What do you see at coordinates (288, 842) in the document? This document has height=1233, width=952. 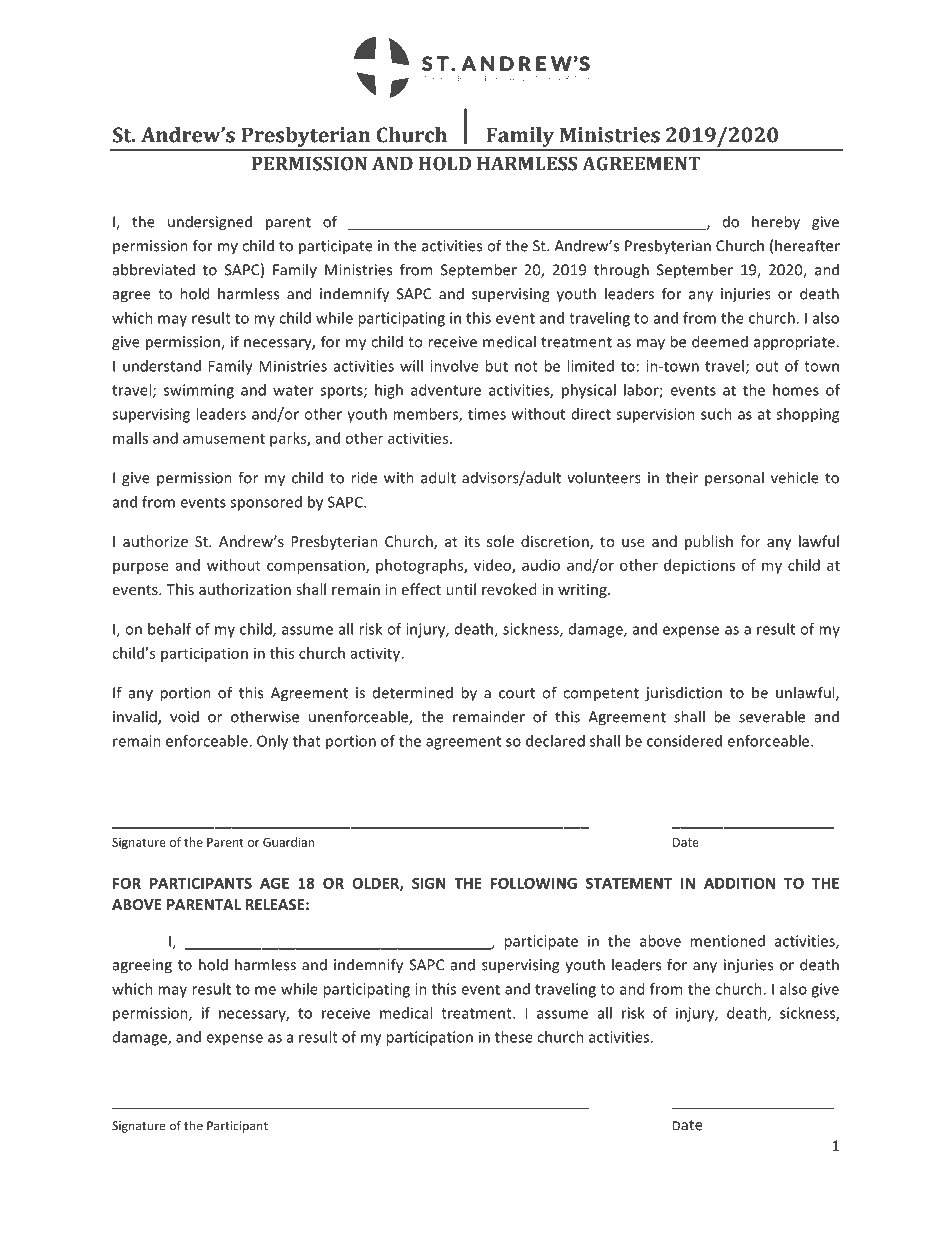 I see `Guardian` at bounding box center [288, 842].
